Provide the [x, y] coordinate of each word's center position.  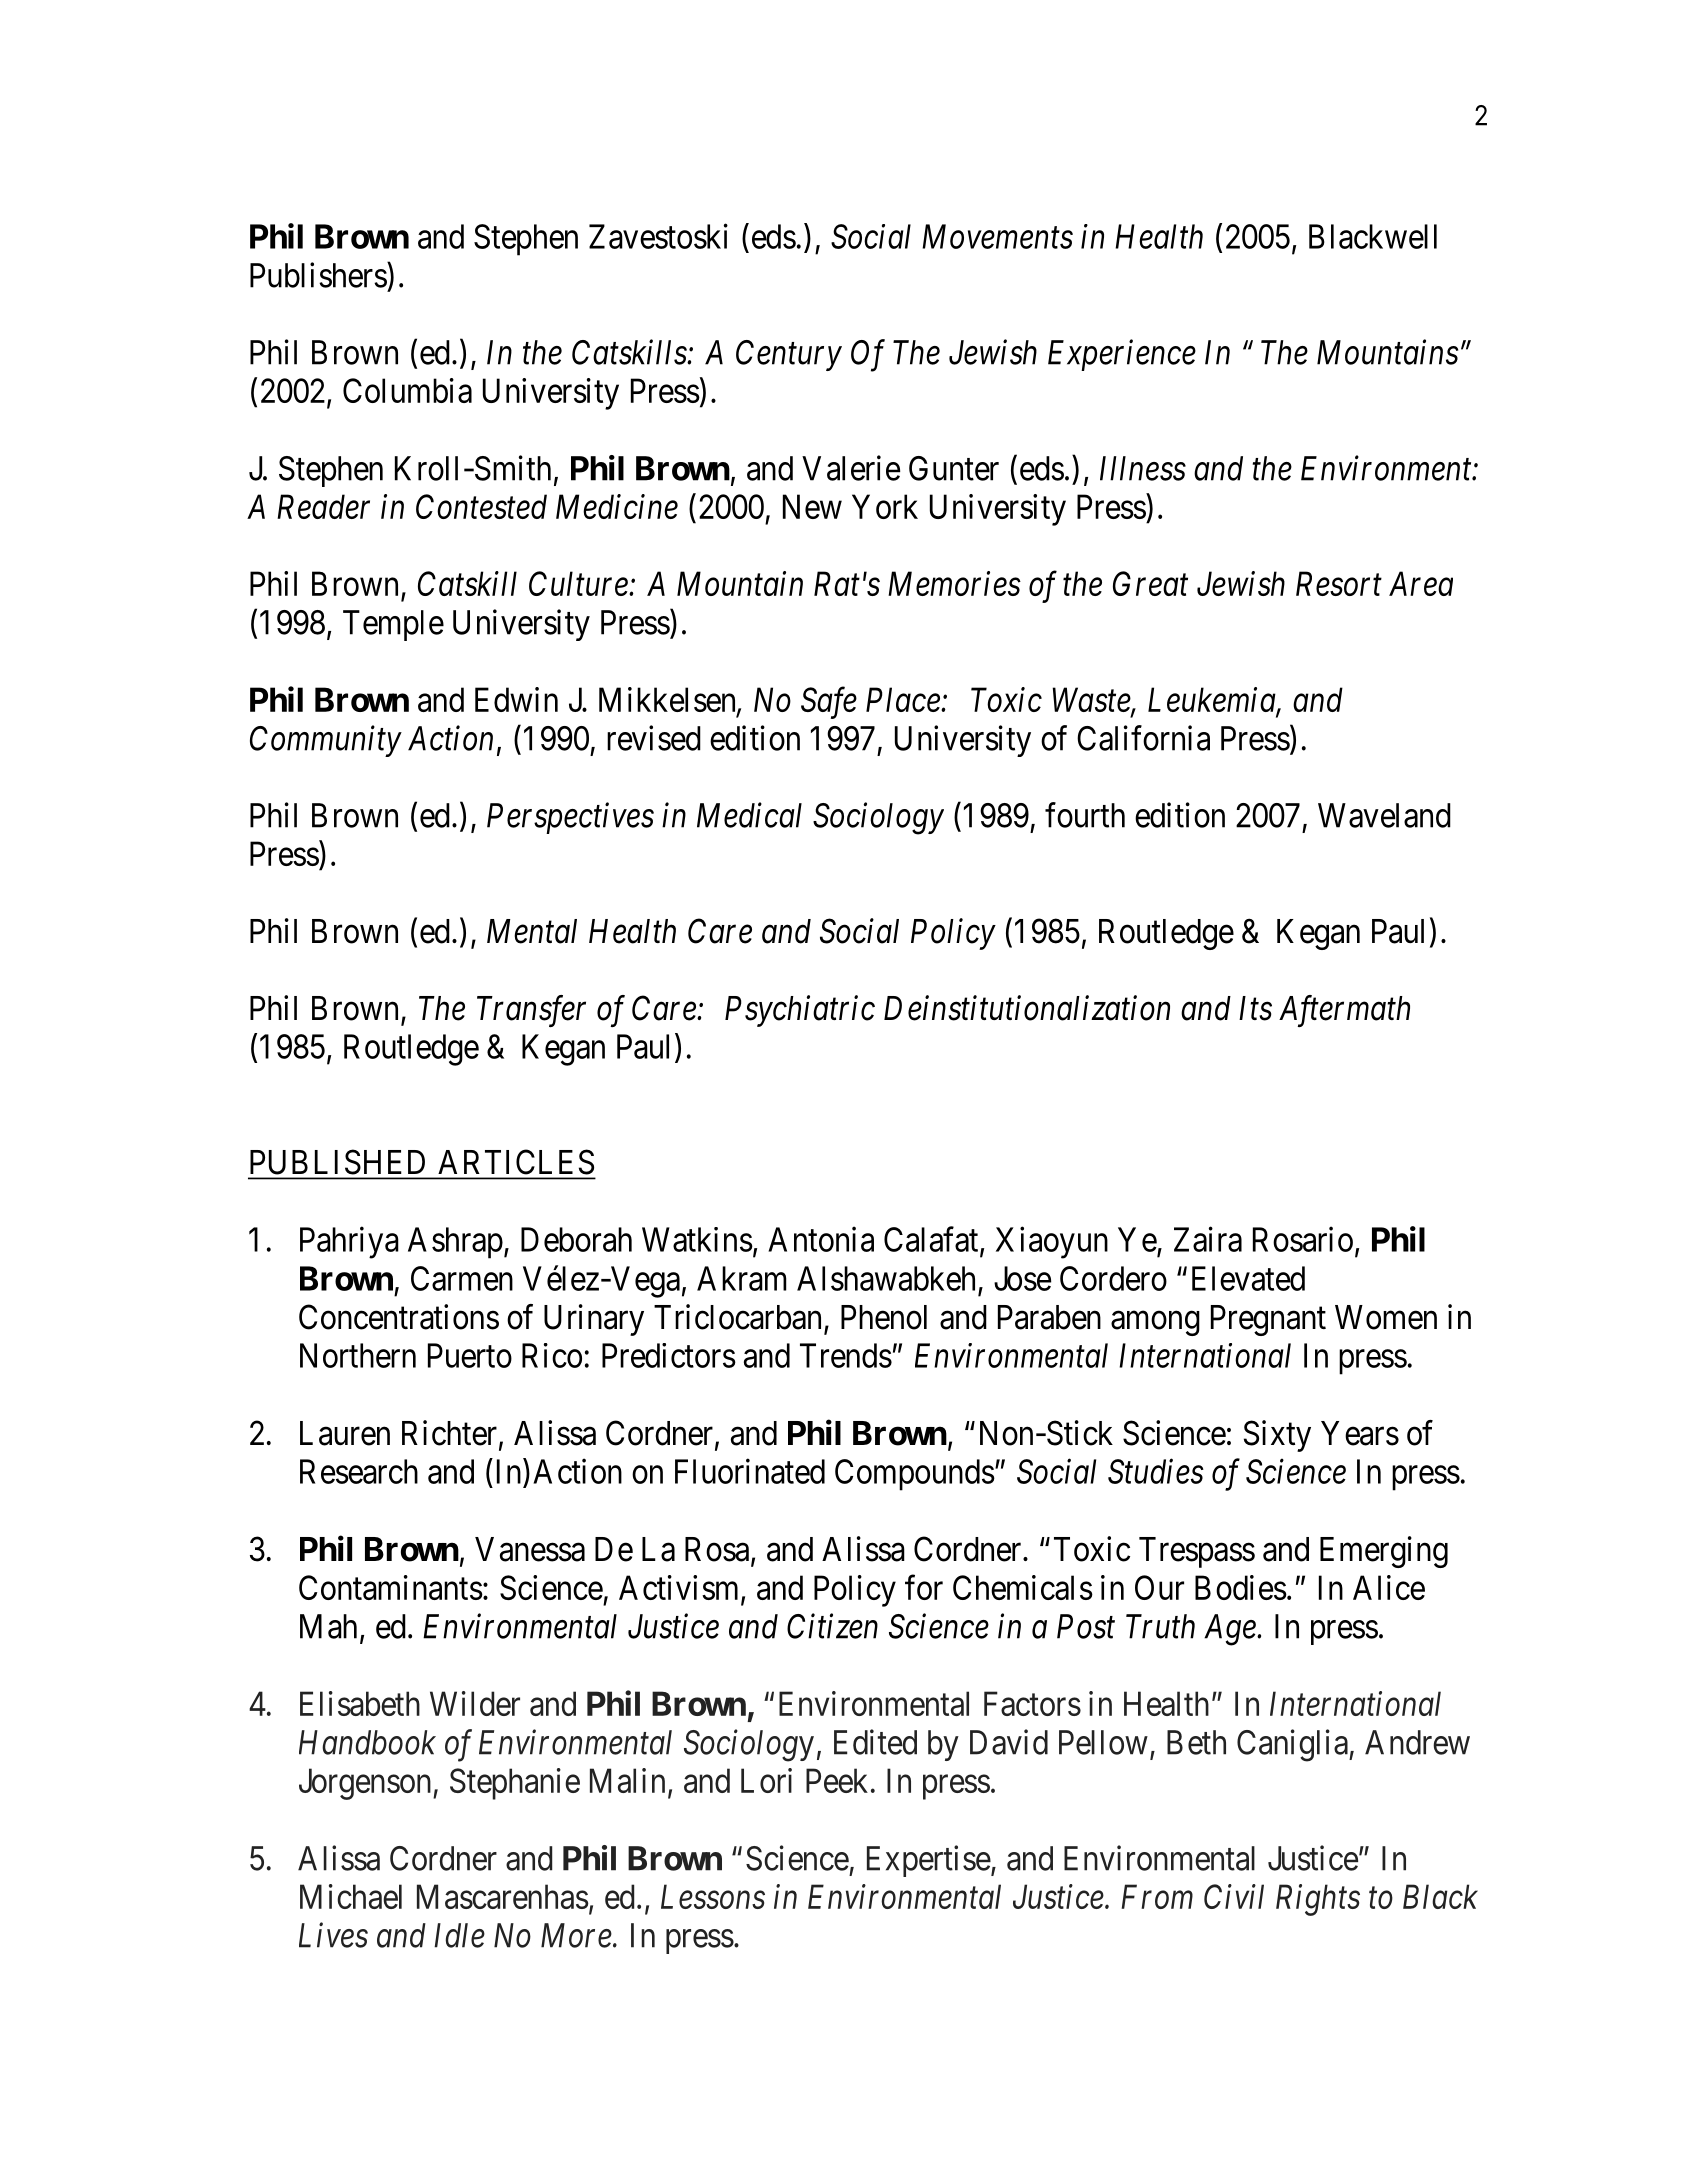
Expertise [929, 1861]
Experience [1122, 355]
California [1143, 738]
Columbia [407, 390]
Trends [846, 1355]
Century [789, 355]
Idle [459, 1935]
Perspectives [570, 818]
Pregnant [1268, 1320]
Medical [749, 815]
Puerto [470, 1355]
